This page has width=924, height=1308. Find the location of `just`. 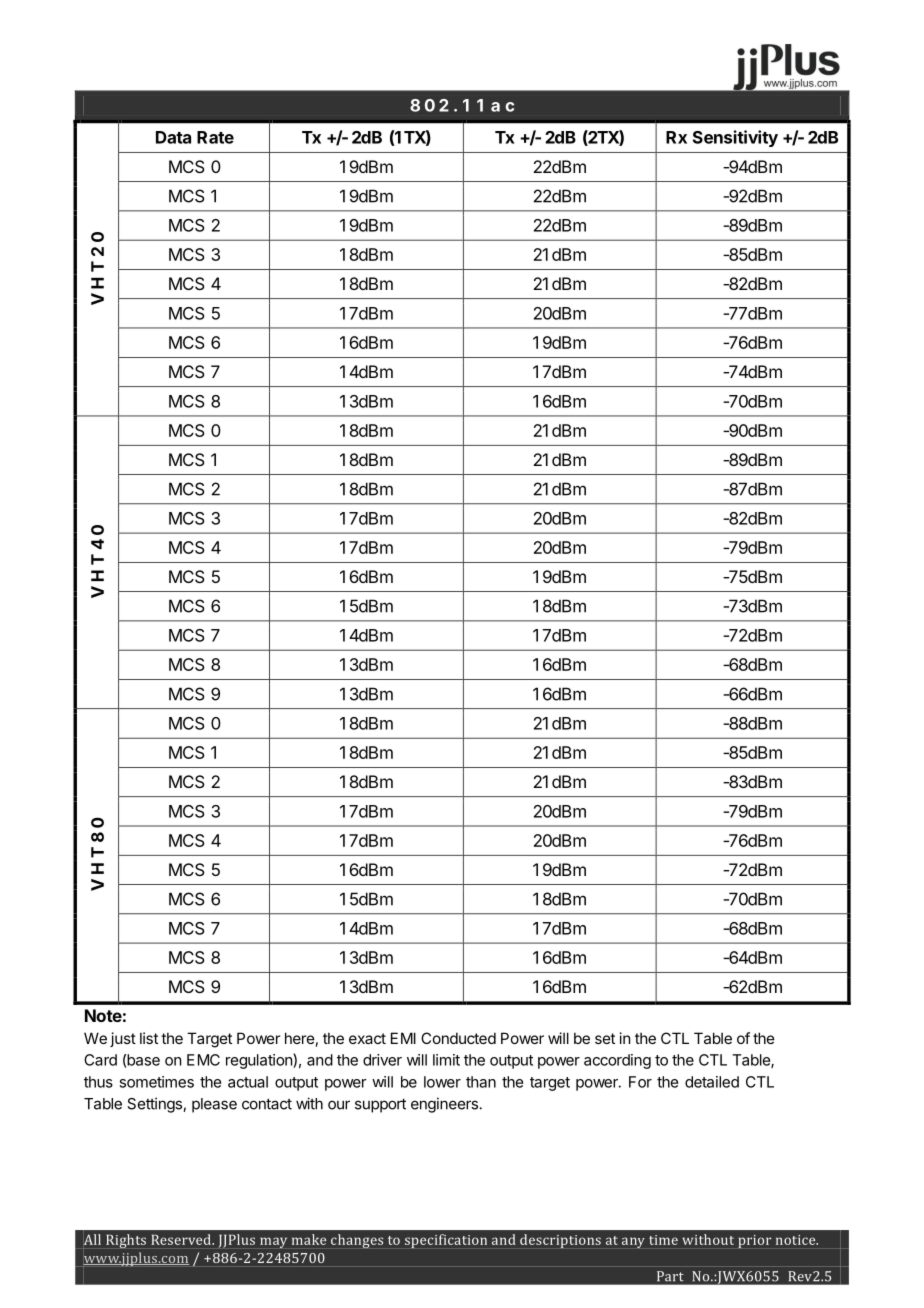

just is located at coordinates (123, 1039).
